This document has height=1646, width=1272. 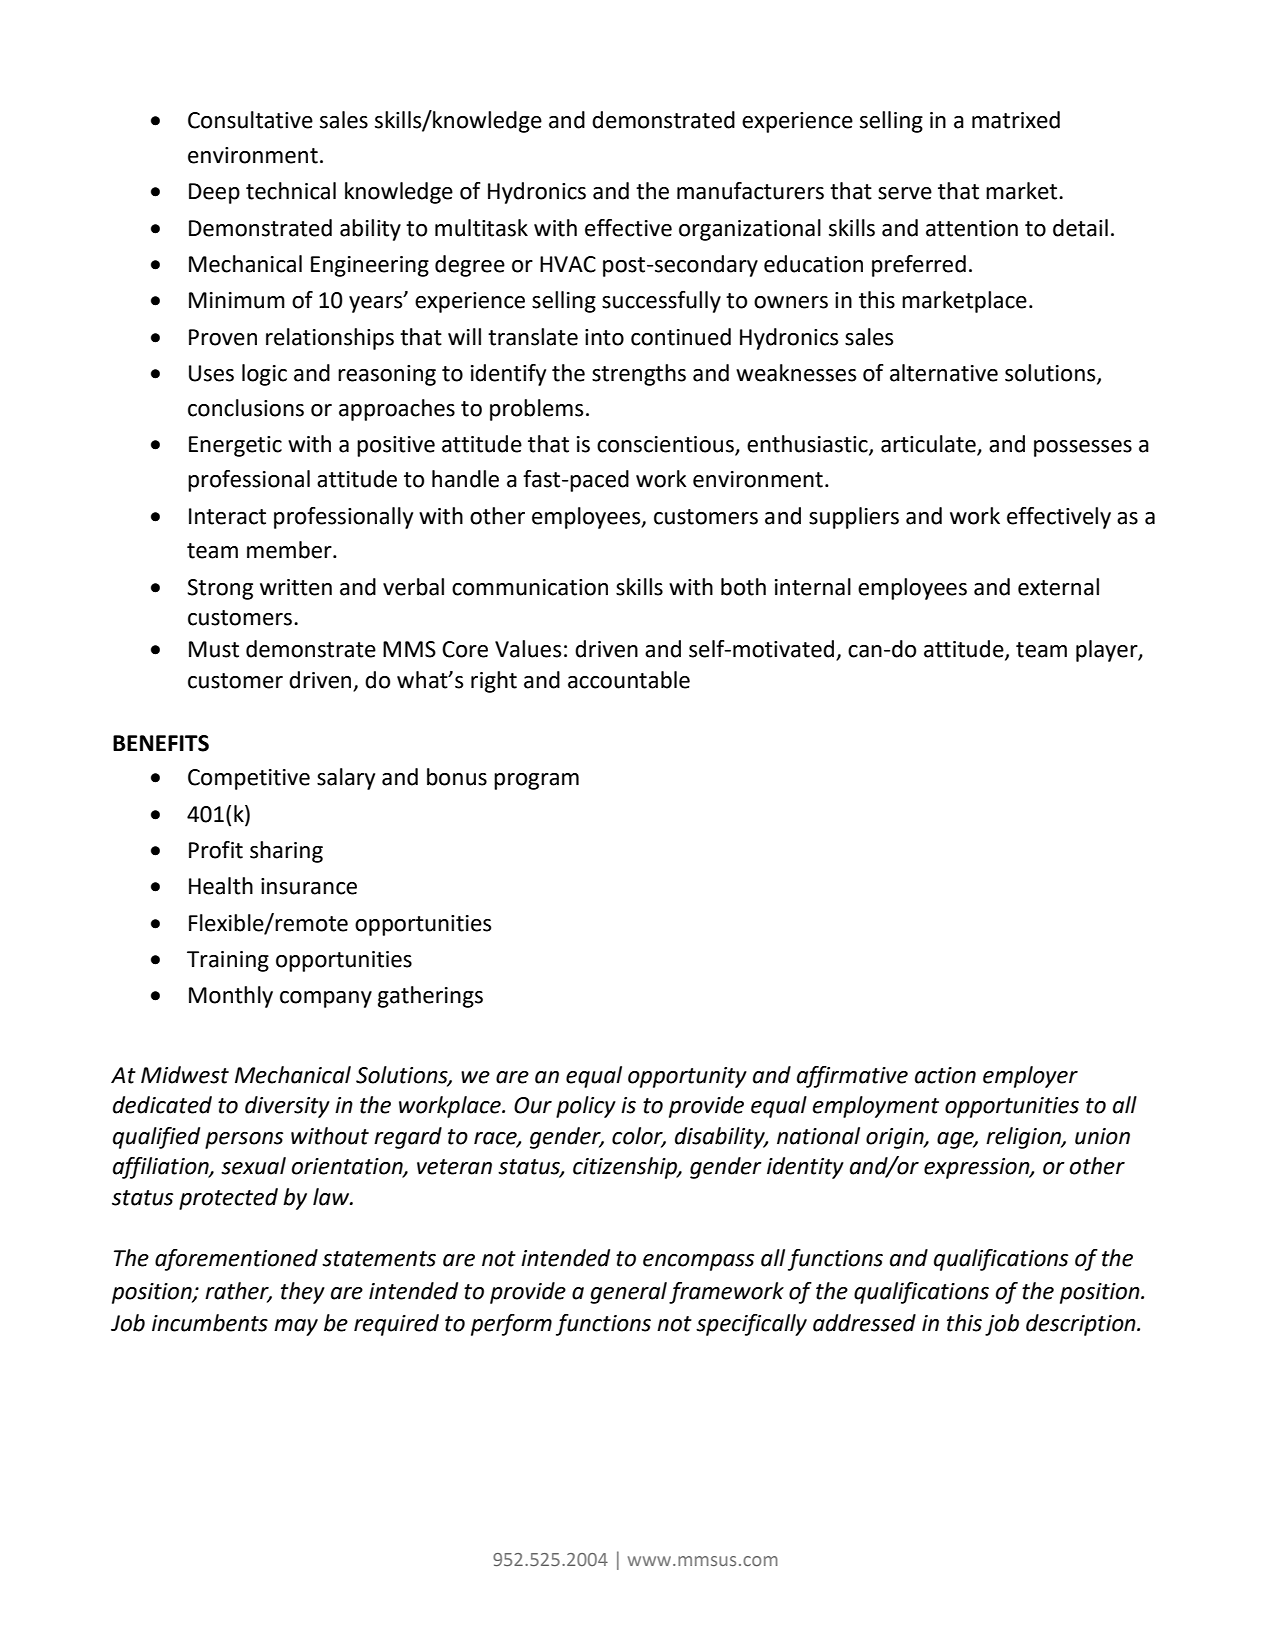 What do you see at coordinates (1058, 587) in the document?
I see `external` at bounding box center [1058, 587].
